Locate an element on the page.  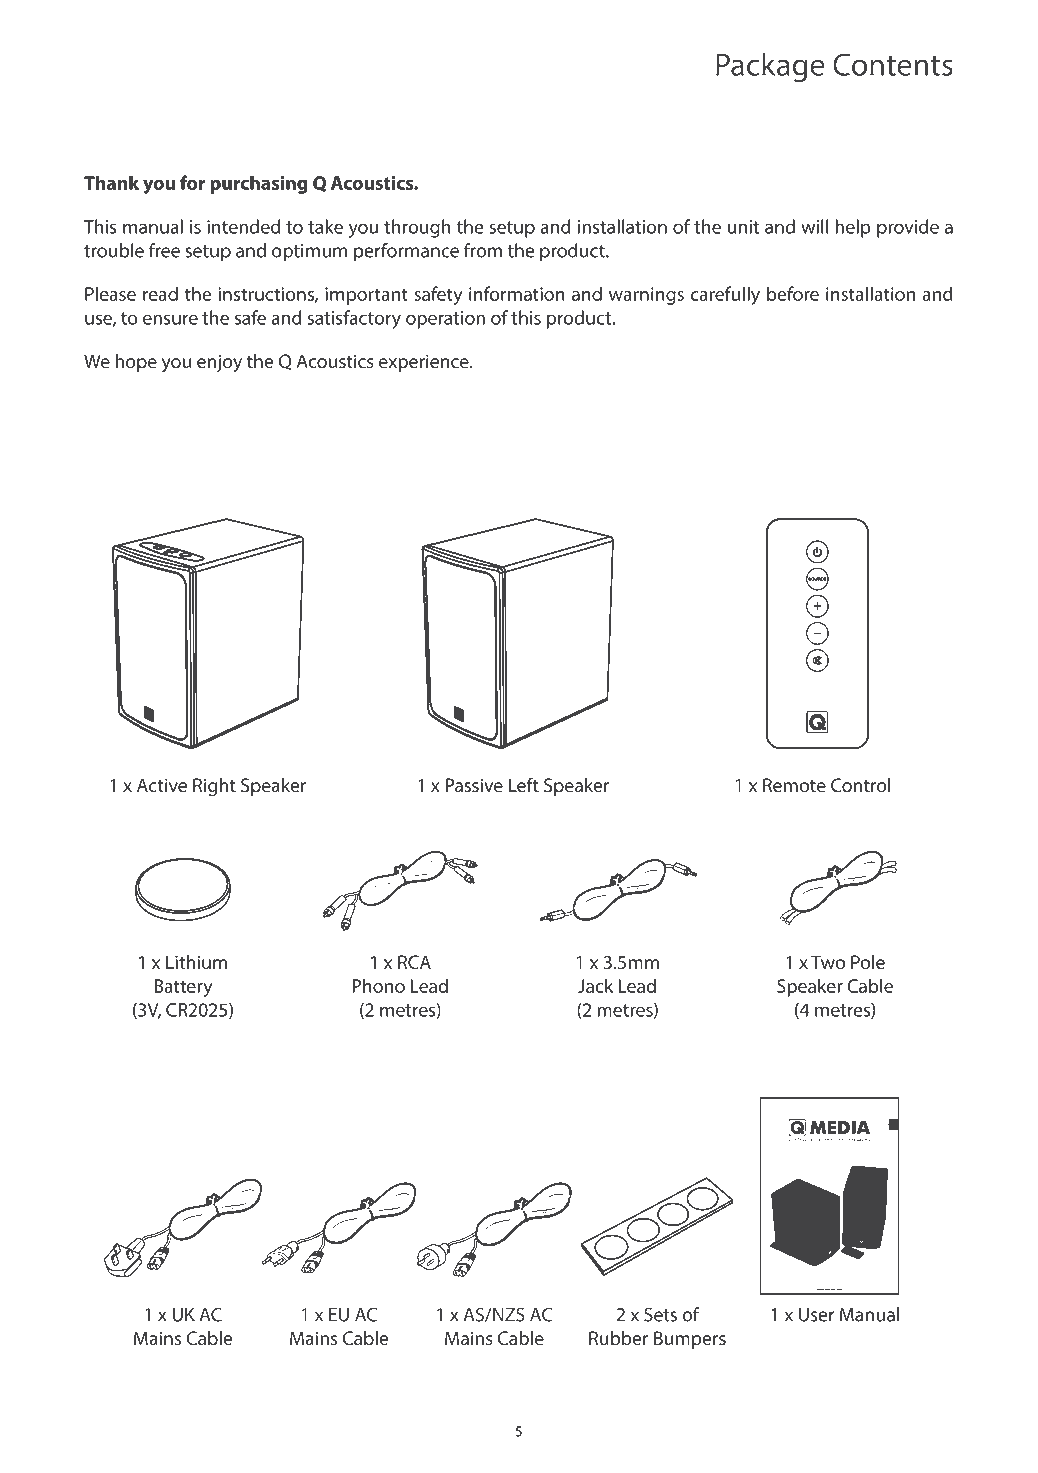
Battery is located at coordinates (183, 988).
